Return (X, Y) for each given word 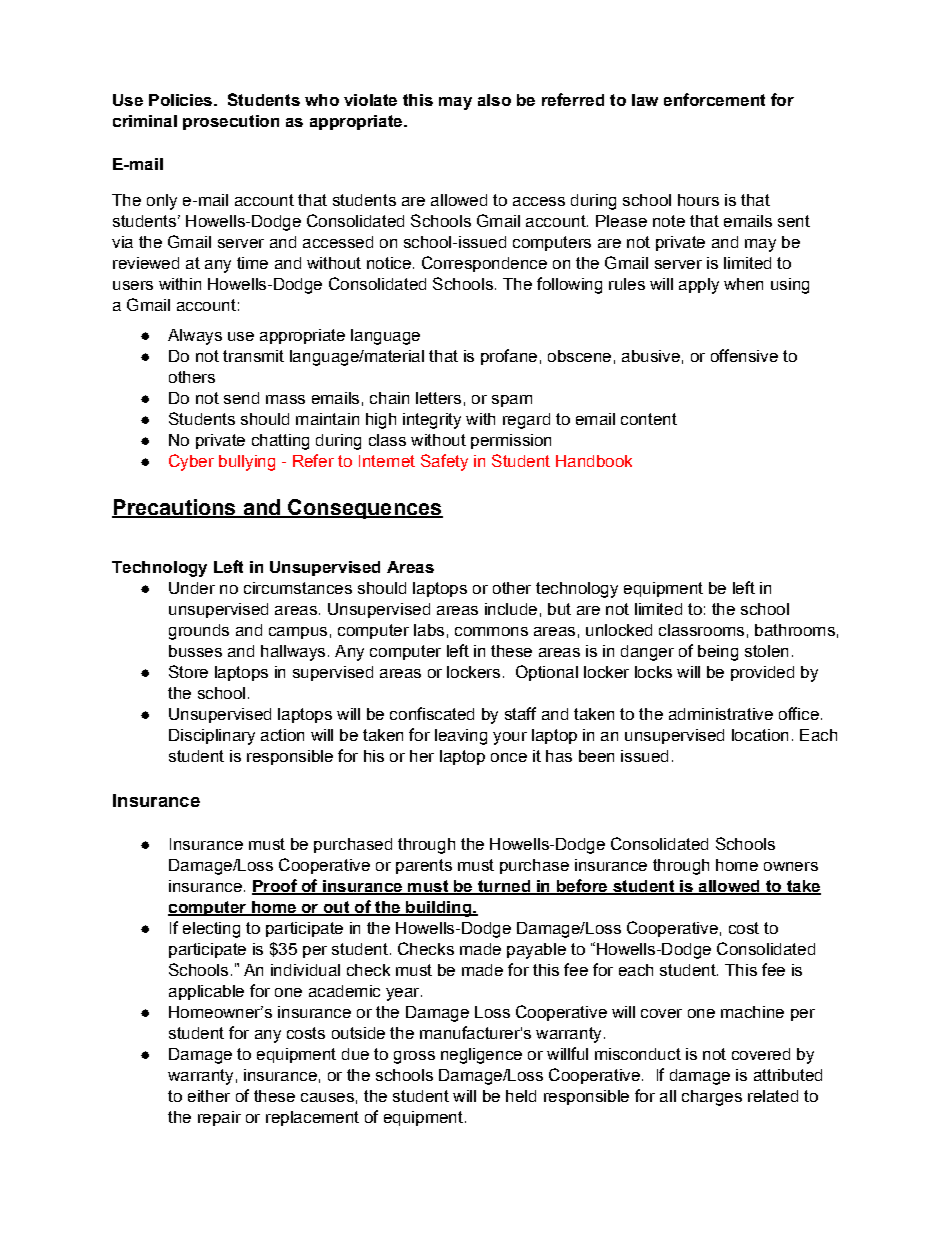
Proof (275, 887)
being (718, 653)
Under (192, 588)
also (494, 100)
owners (791, 866)
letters (438, 398)
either (209, 1096)
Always (195, 337)
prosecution (231, 122)
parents (424, 866)
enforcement (714, 99)
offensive (744, 355)
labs (429, 630)
